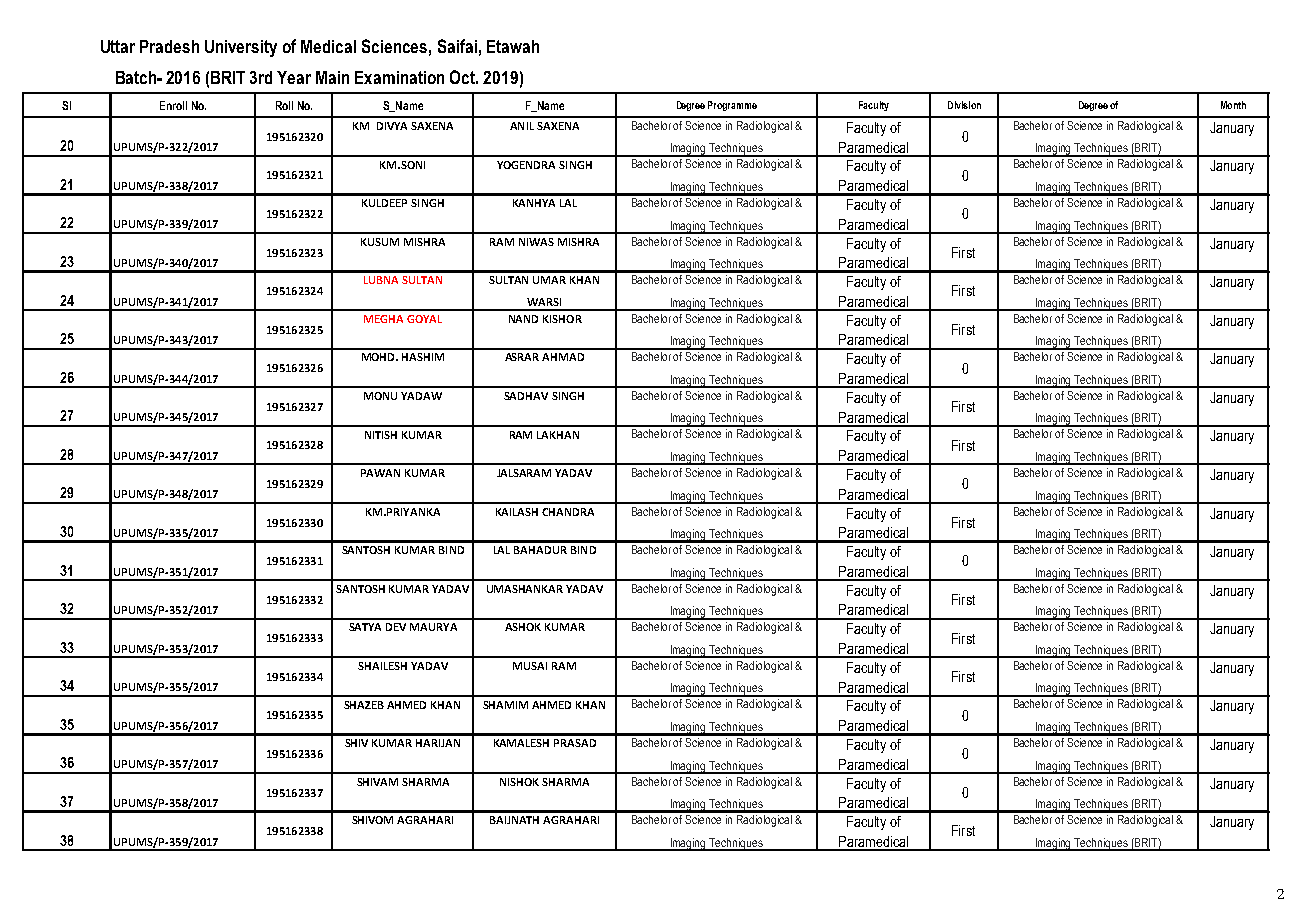  What do you see at coordinates (523, 319) in the page?
I see `NAND` at bounding box center [523, 319].
